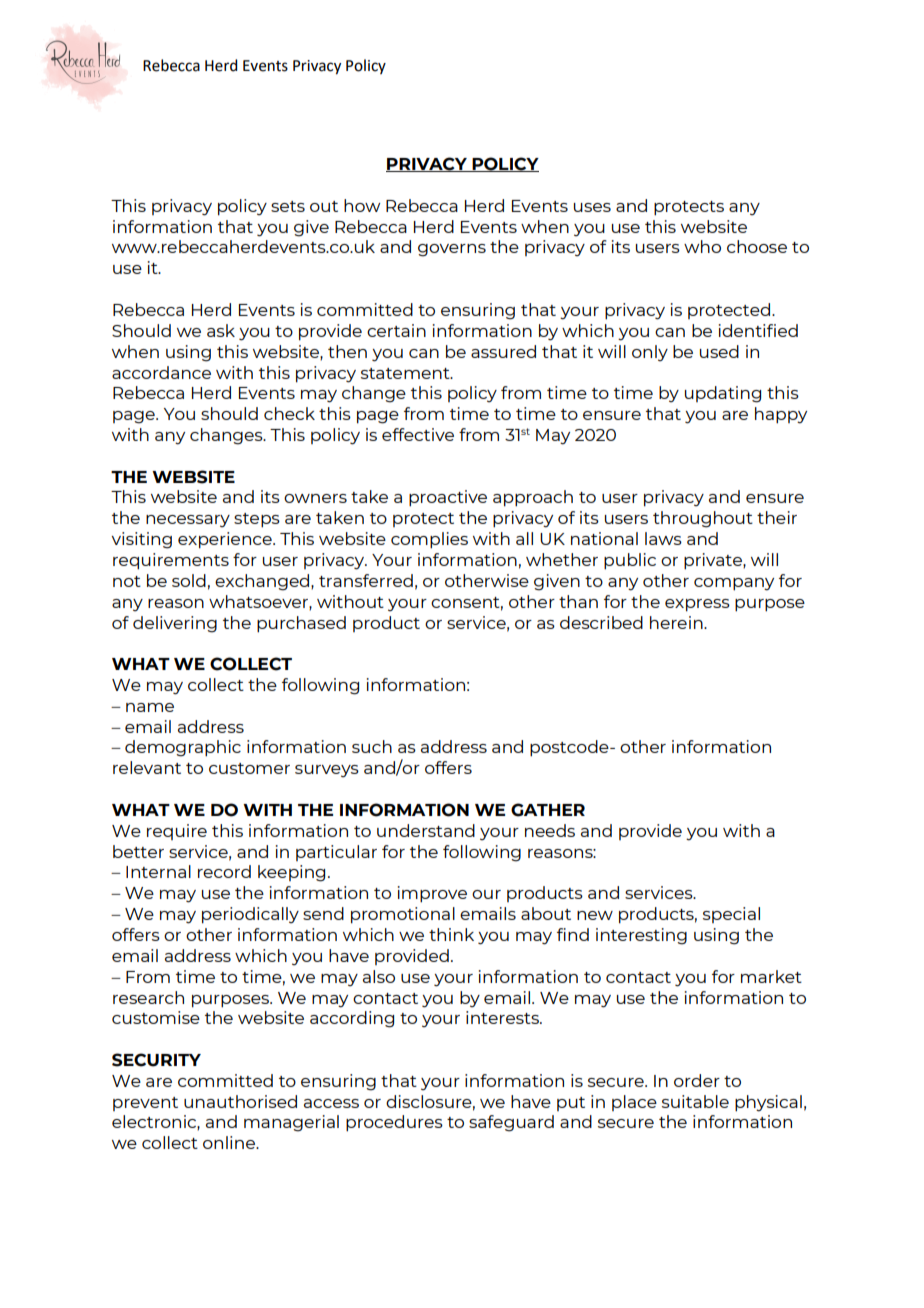 The image size is (924, 1308). What do you see at coordinates (702, 246) in the screenshot?
I see `who` at bounding box center [702, 246].
